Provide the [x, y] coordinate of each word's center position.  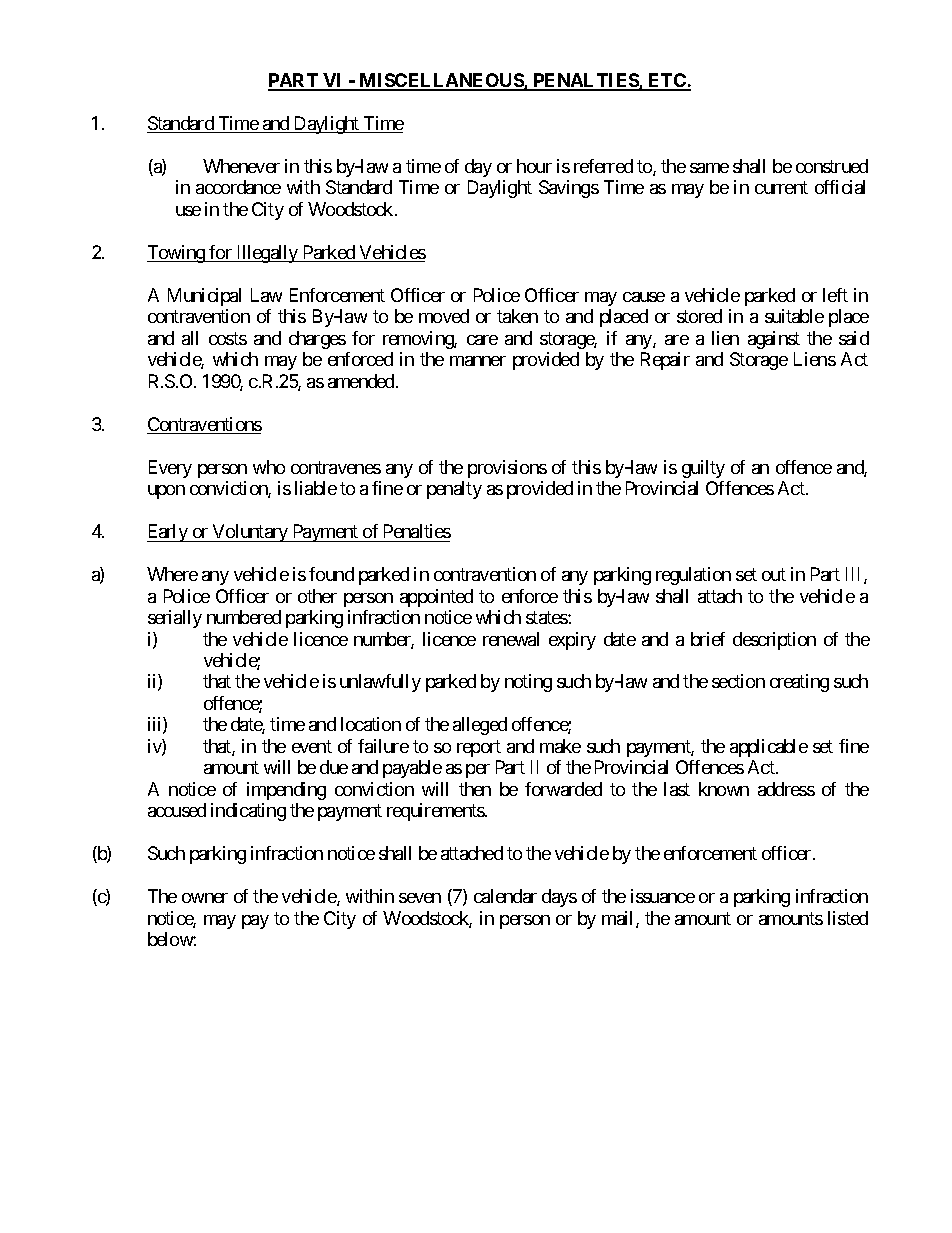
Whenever [241, 166]
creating [799, 683]
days [559, 898]
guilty [703, 469]
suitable [794, 316]
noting [528, 683]
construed [832, 166]
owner [205, 898]
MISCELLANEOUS [441, 81]
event [312, 746]
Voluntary [250, 533]
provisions [507, 469]
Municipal [204, 297]
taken [517, 316]
